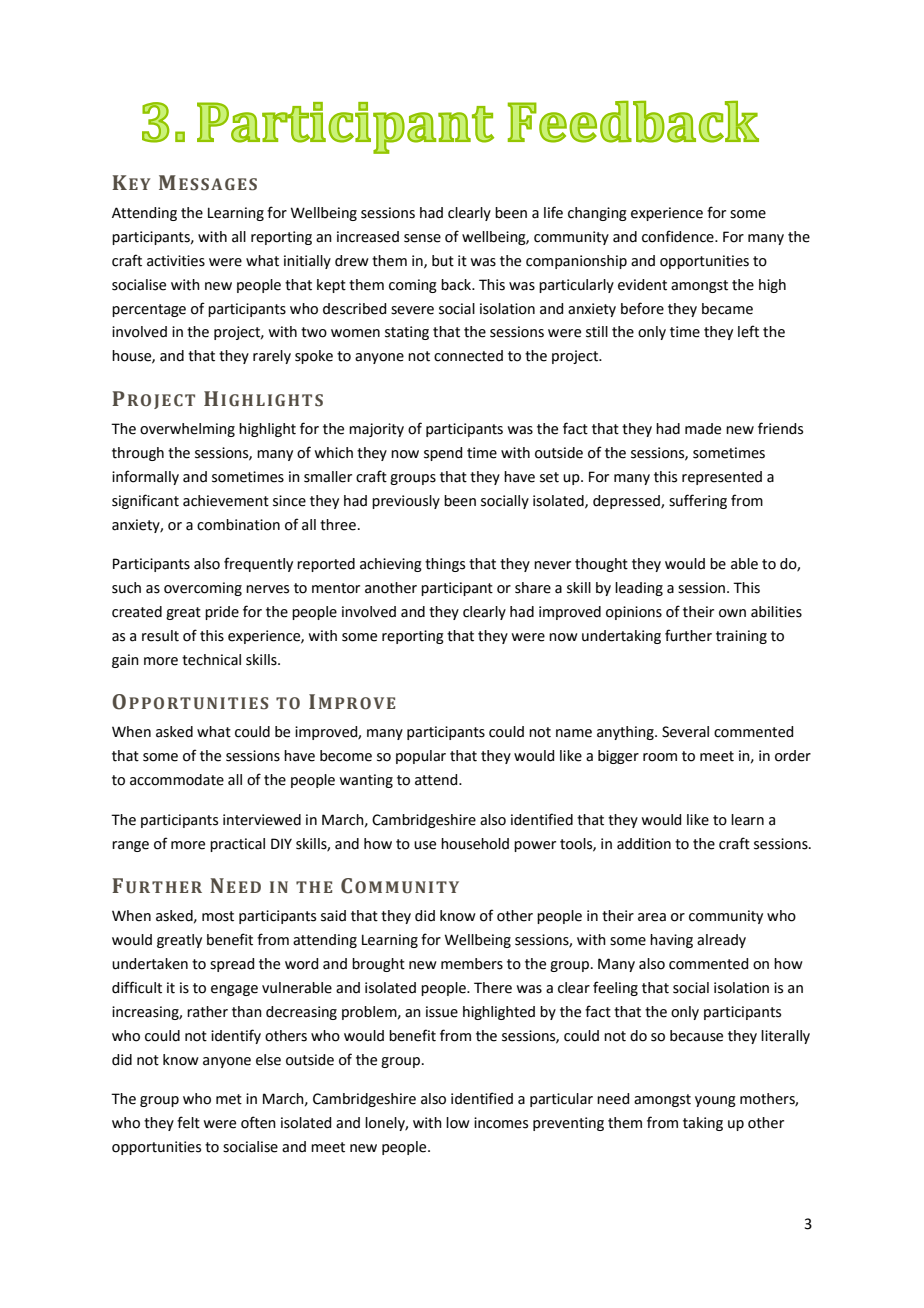 This page has width=924, height=1308. I want to click on but, so click(443, 261).
